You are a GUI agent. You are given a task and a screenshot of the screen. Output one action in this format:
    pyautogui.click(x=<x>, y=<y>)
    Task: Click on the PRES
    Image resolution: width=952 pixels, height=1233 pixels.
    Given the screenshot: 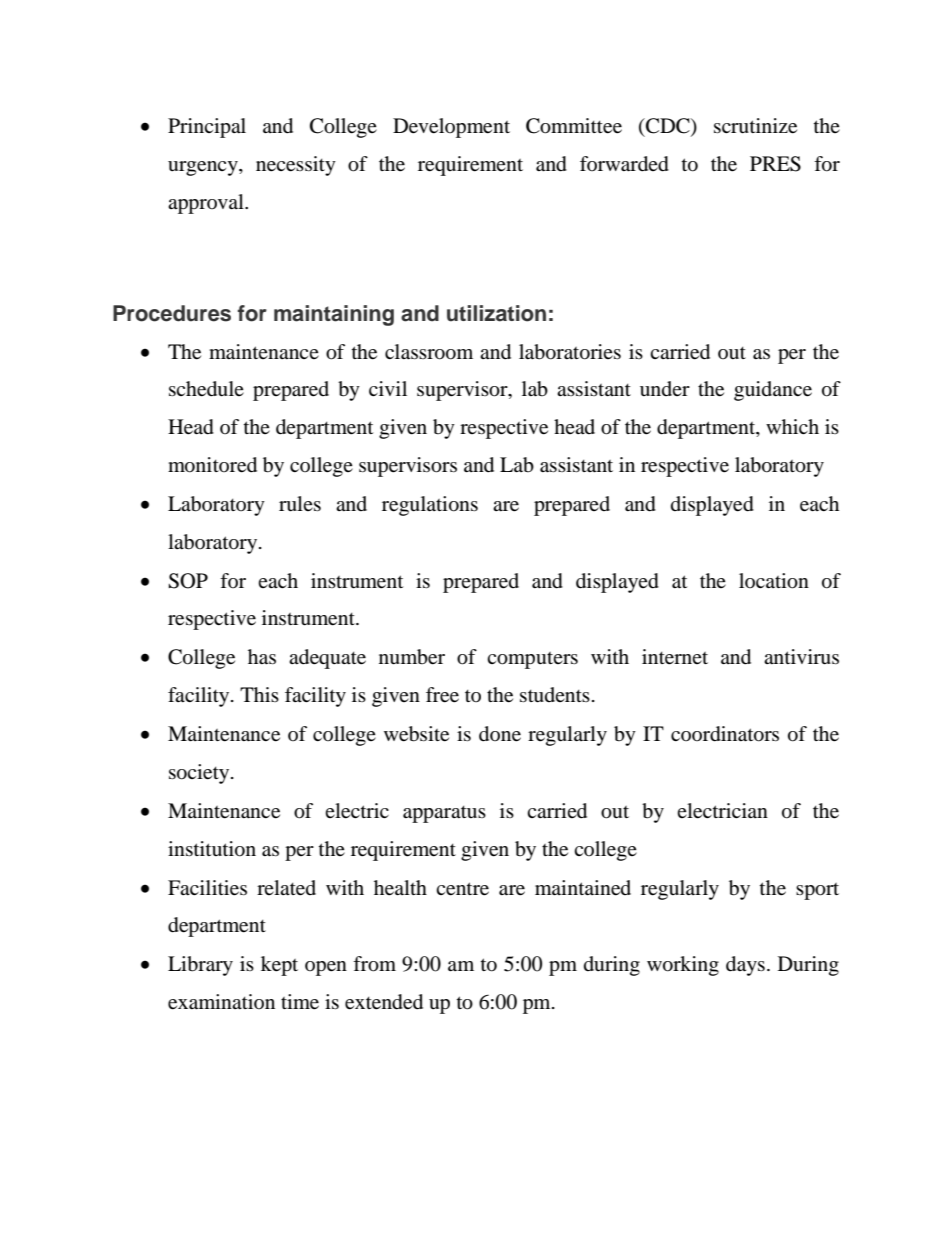 What is the action you would take?
    pyautogui.click(x=775, y=164)
